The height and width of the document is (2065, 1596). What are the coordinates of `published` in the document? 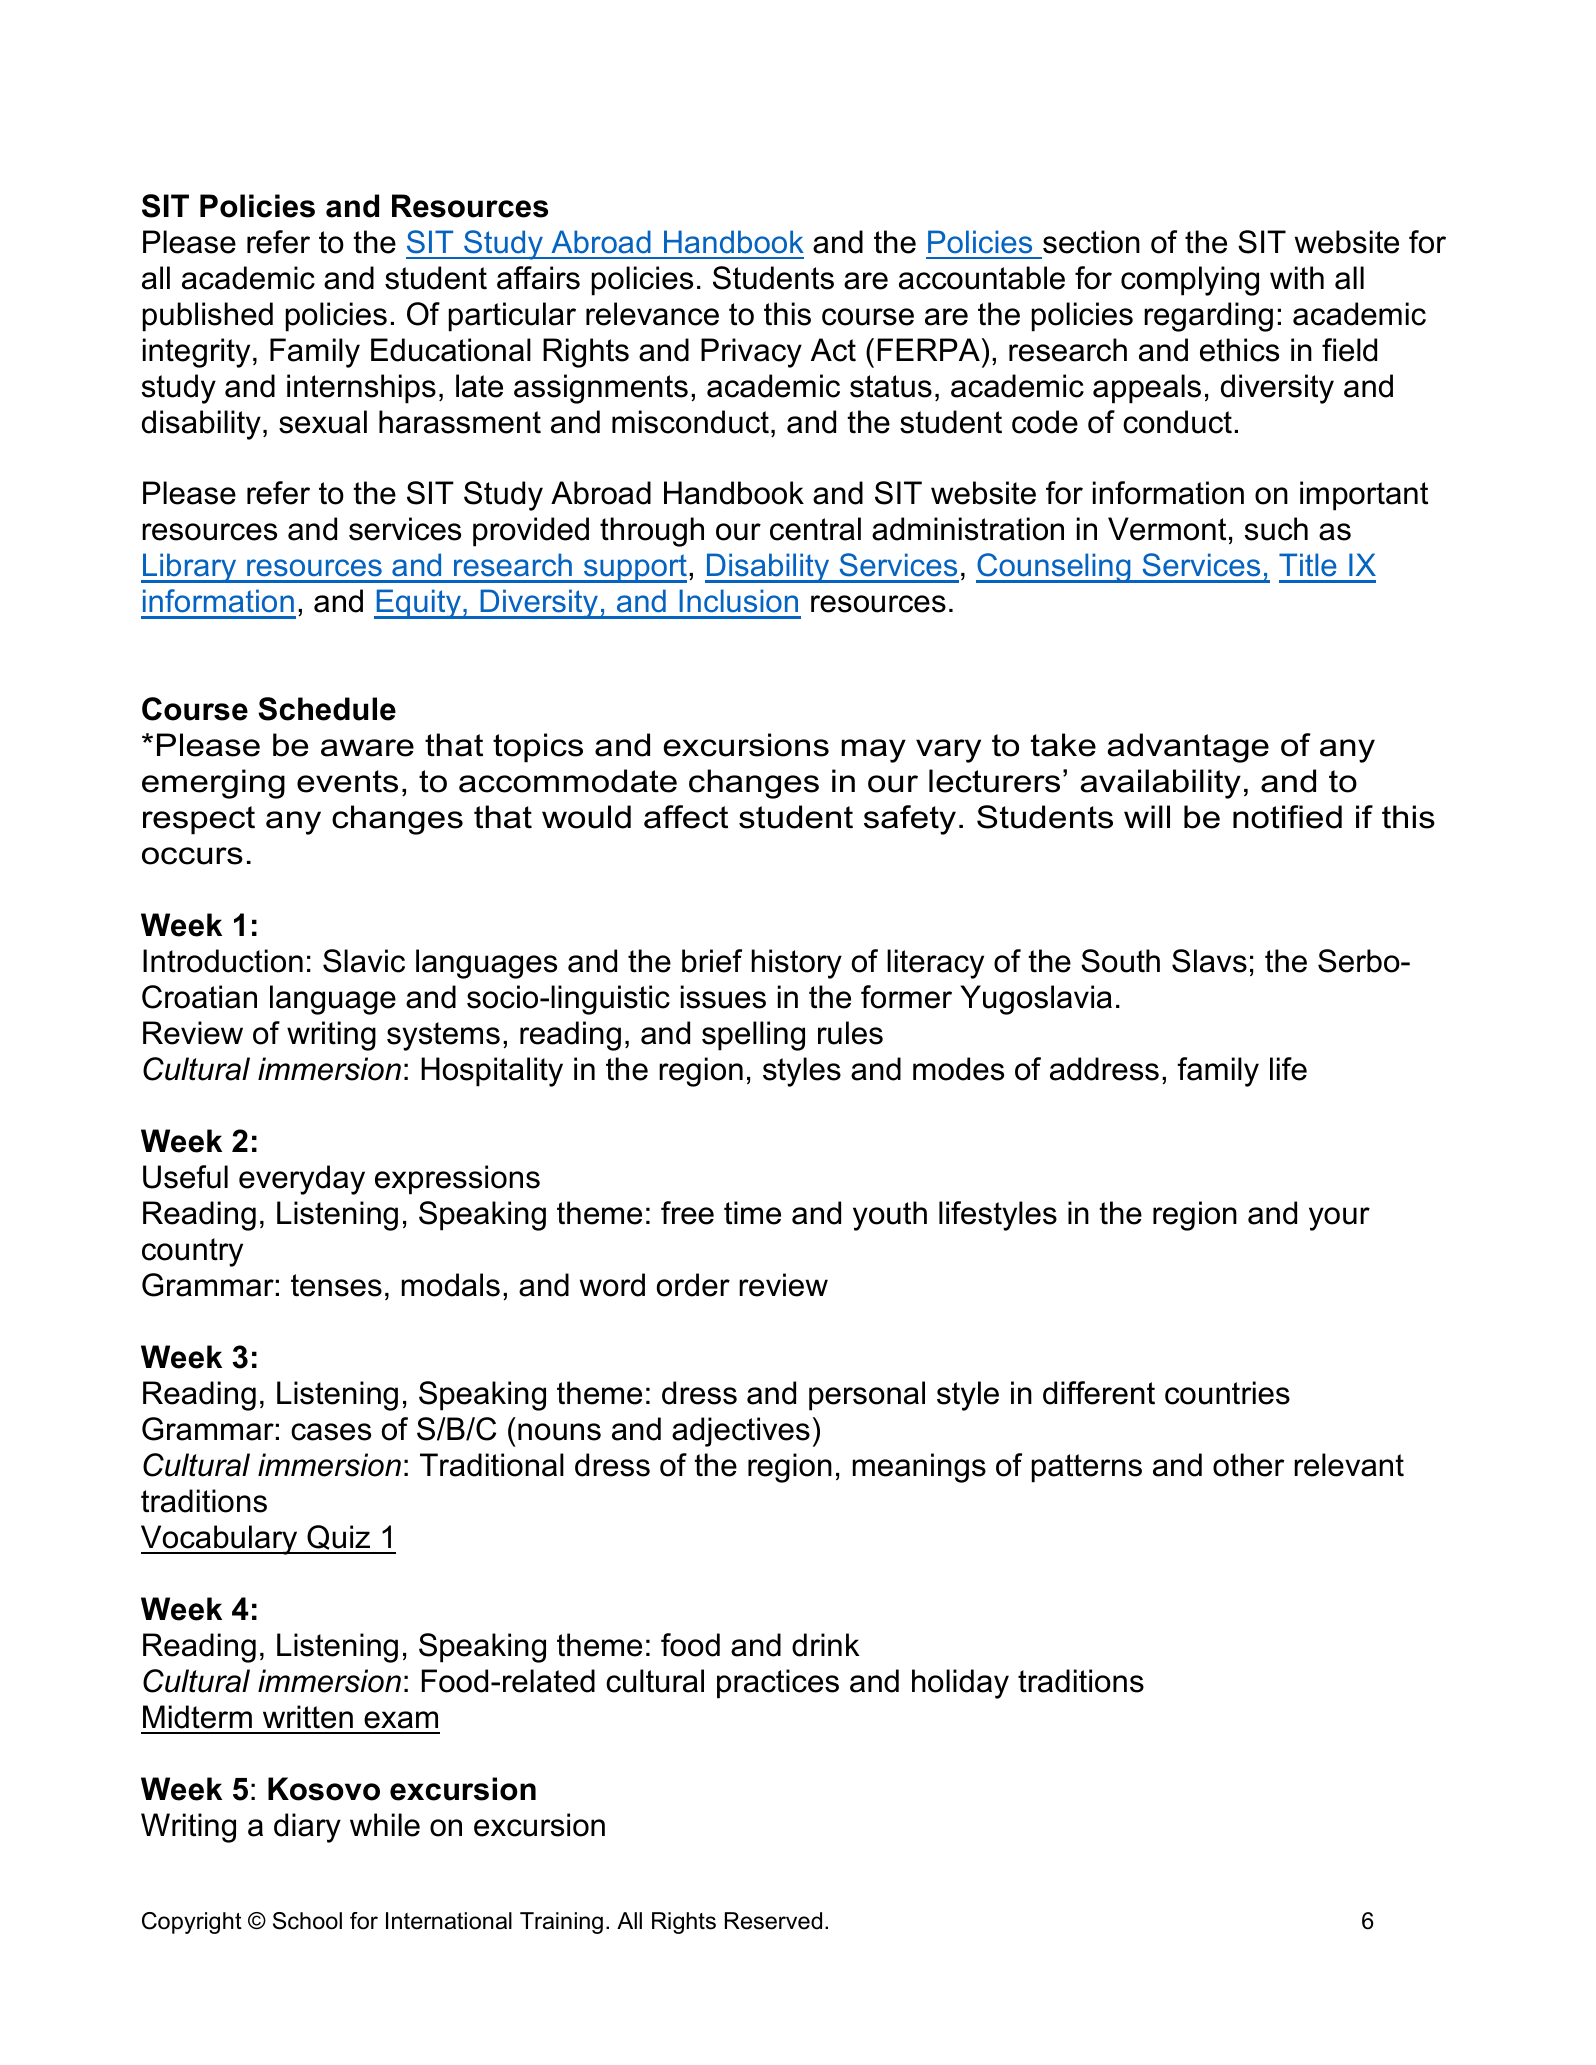 It's located at (208, 317).
